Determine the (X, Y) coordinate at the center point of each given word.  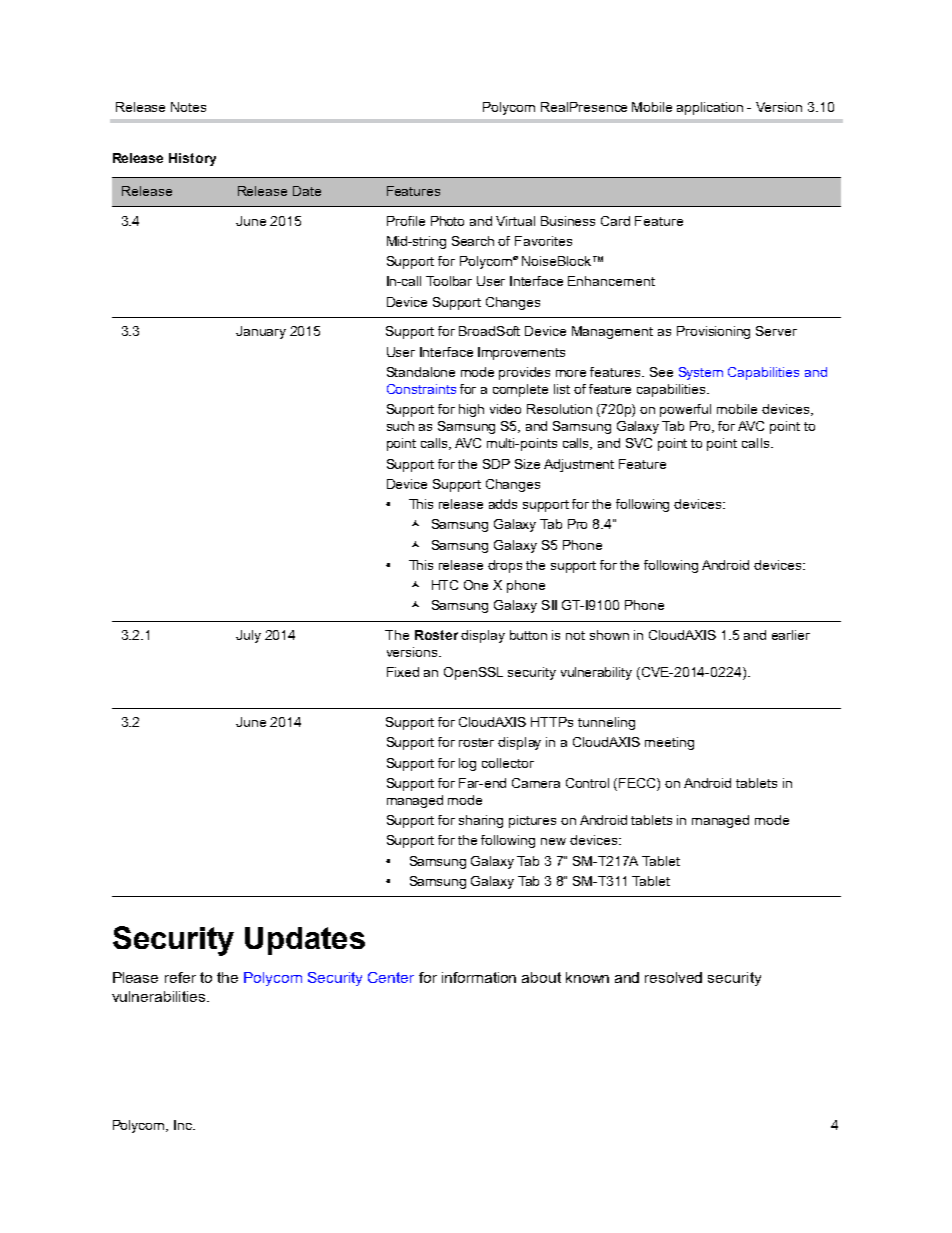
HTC (445, 585)
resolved (673, 977)
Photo (447, 221)
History (192, 159)
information (479, 977)
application (710, 108)
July (248, 636)
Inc (184, 1125)
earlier (791, 635)
